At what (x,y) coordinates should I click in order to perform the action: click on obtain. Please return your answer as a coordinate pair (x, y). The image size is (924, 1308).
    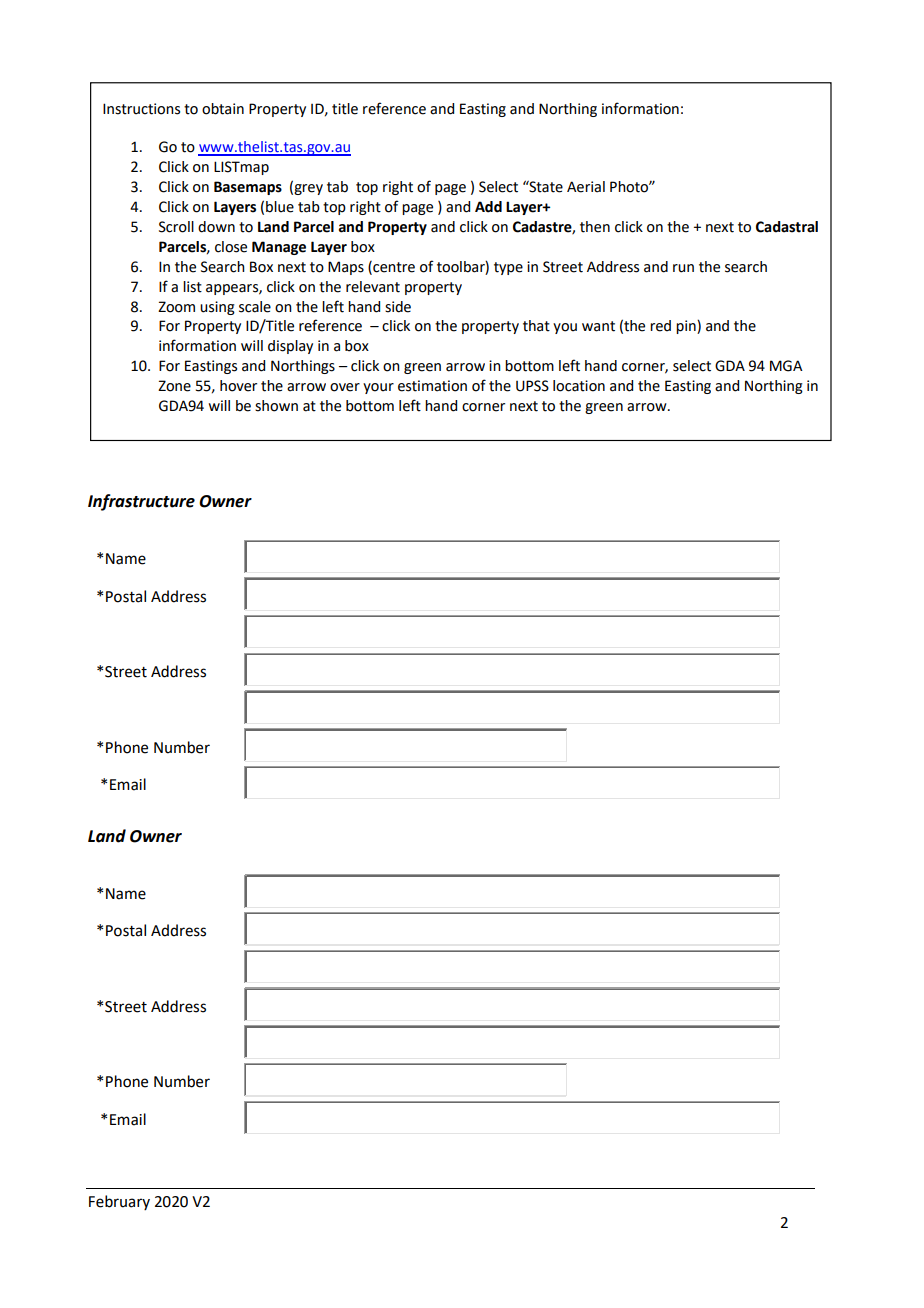
    Looking at the image, I should click on (223, 109).
